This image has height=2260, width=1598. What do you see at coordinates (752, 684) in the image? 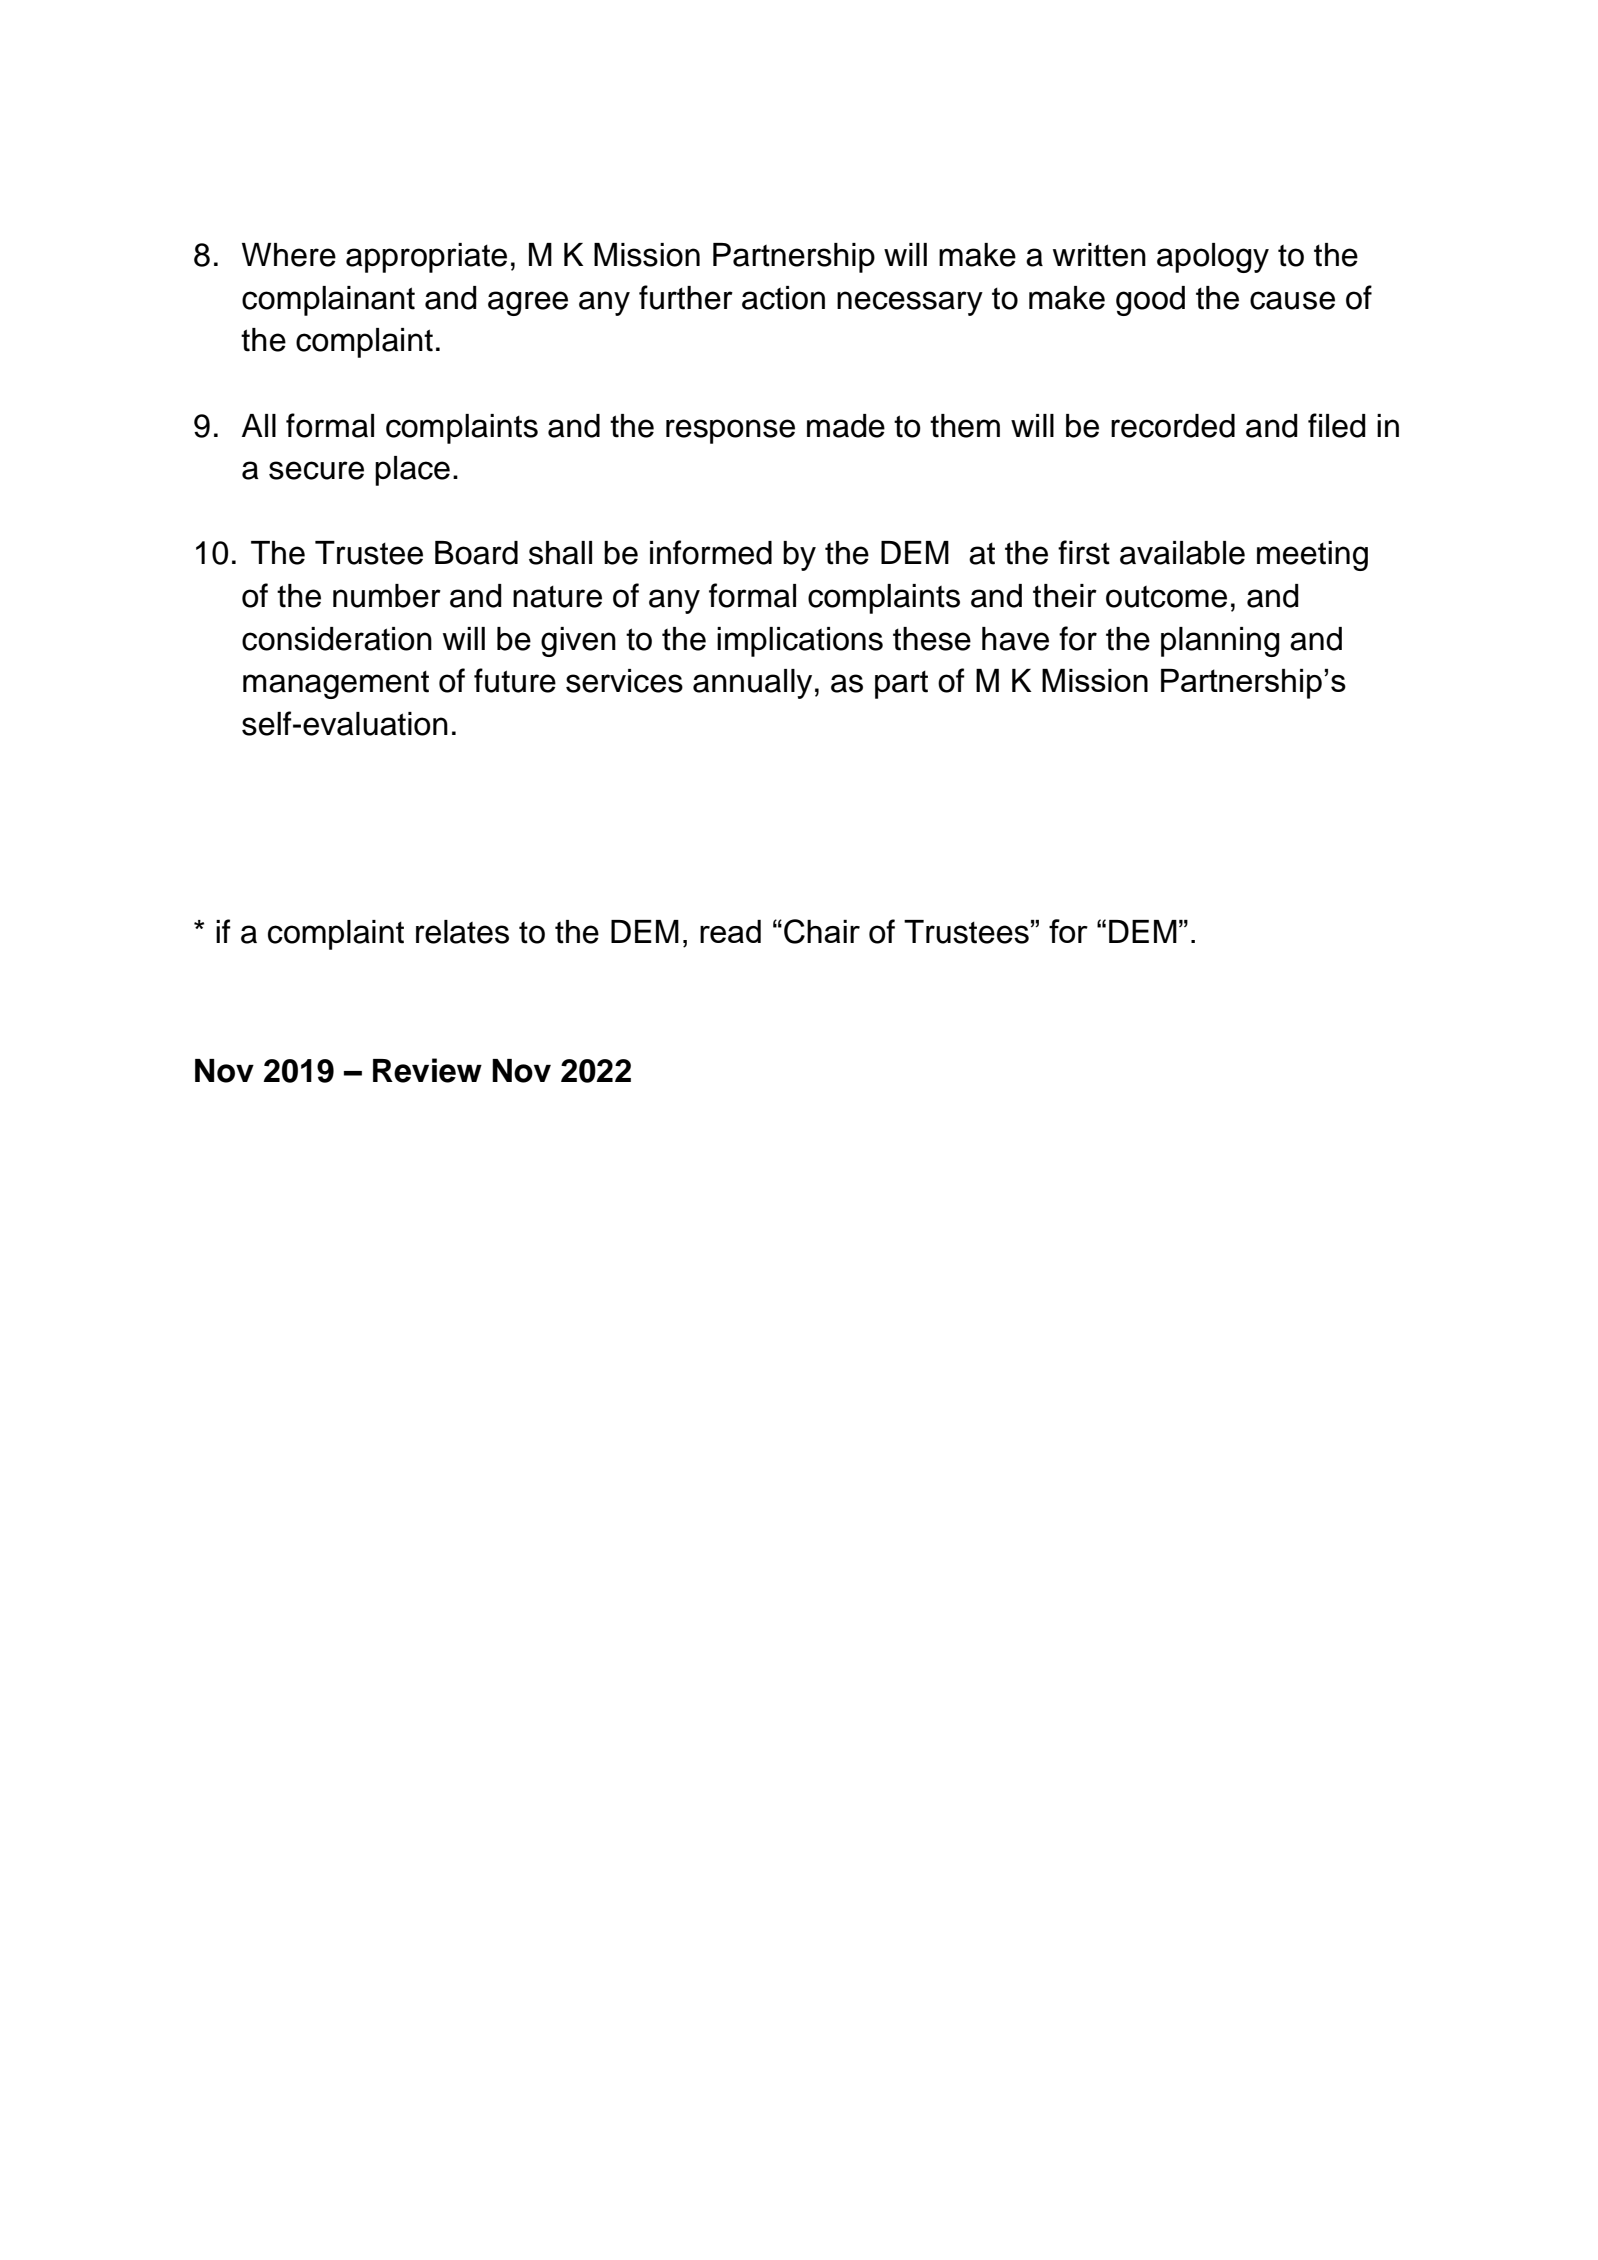
I see `annually` at bounding box center [752, 684].
